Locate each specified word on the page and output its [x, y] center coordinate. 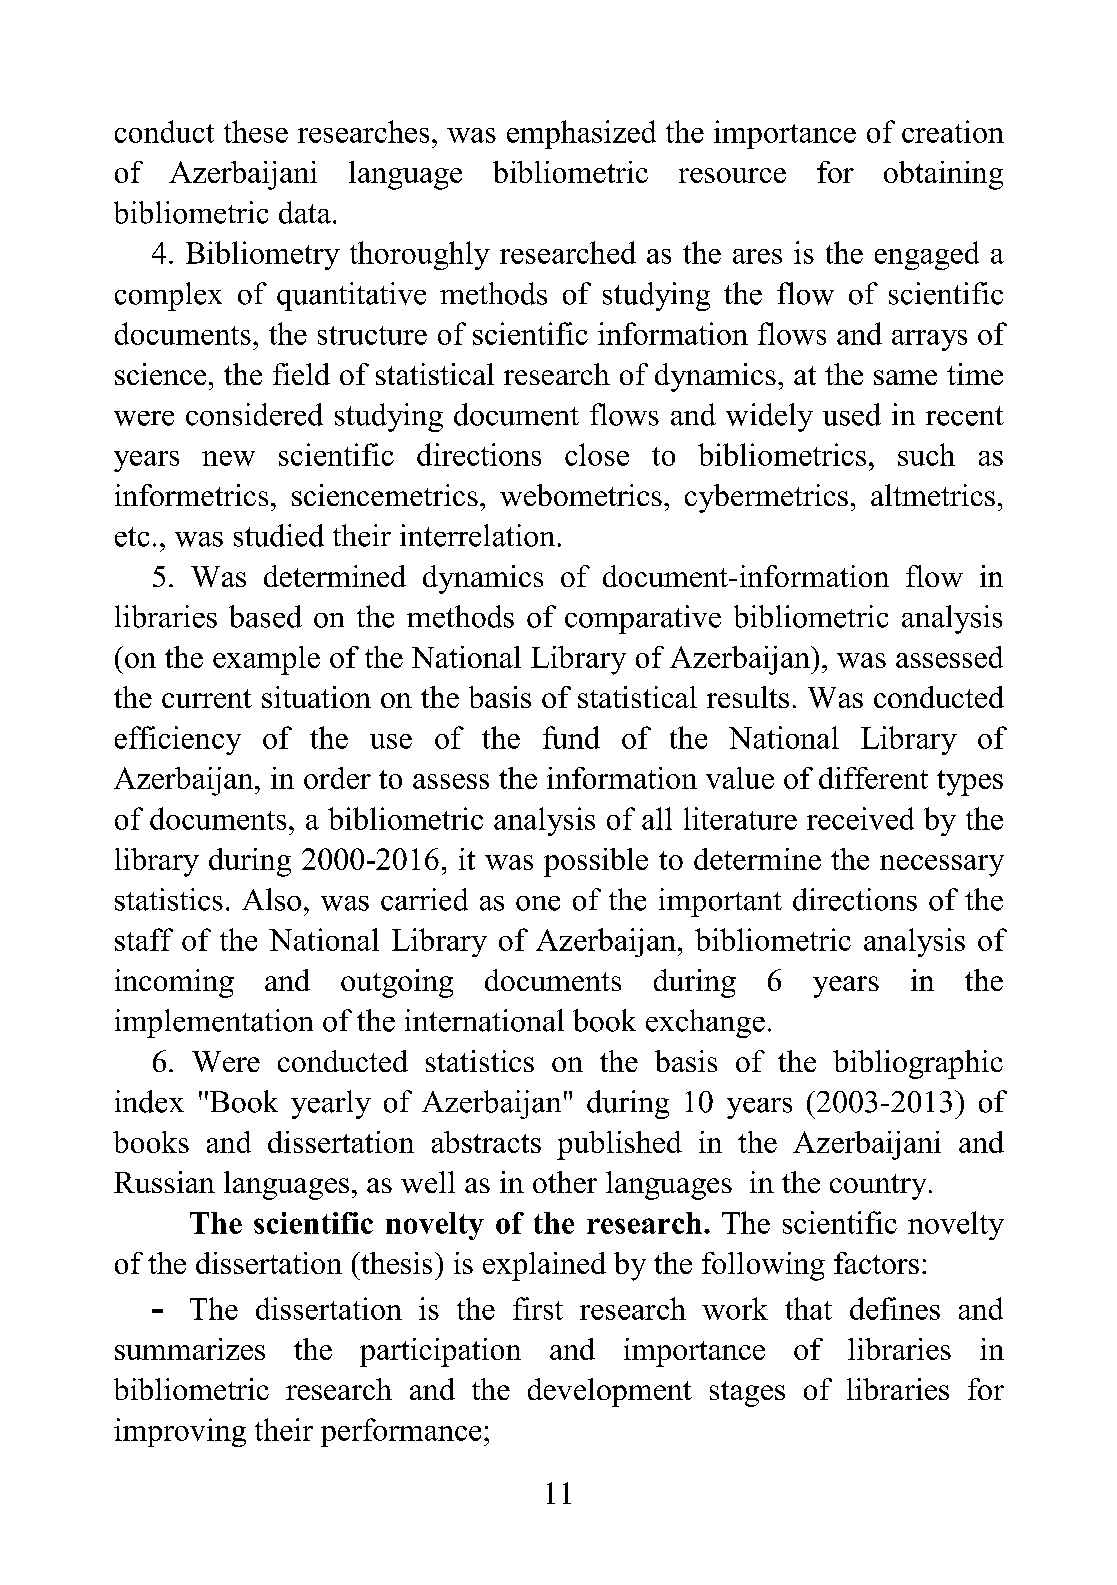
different [873, 778]
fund [571, 737]
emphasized [581, 134]
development [610, 1392]
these [256, 131]
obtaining [943, 175]
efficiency [178, 740]
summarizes [190, 1349]
